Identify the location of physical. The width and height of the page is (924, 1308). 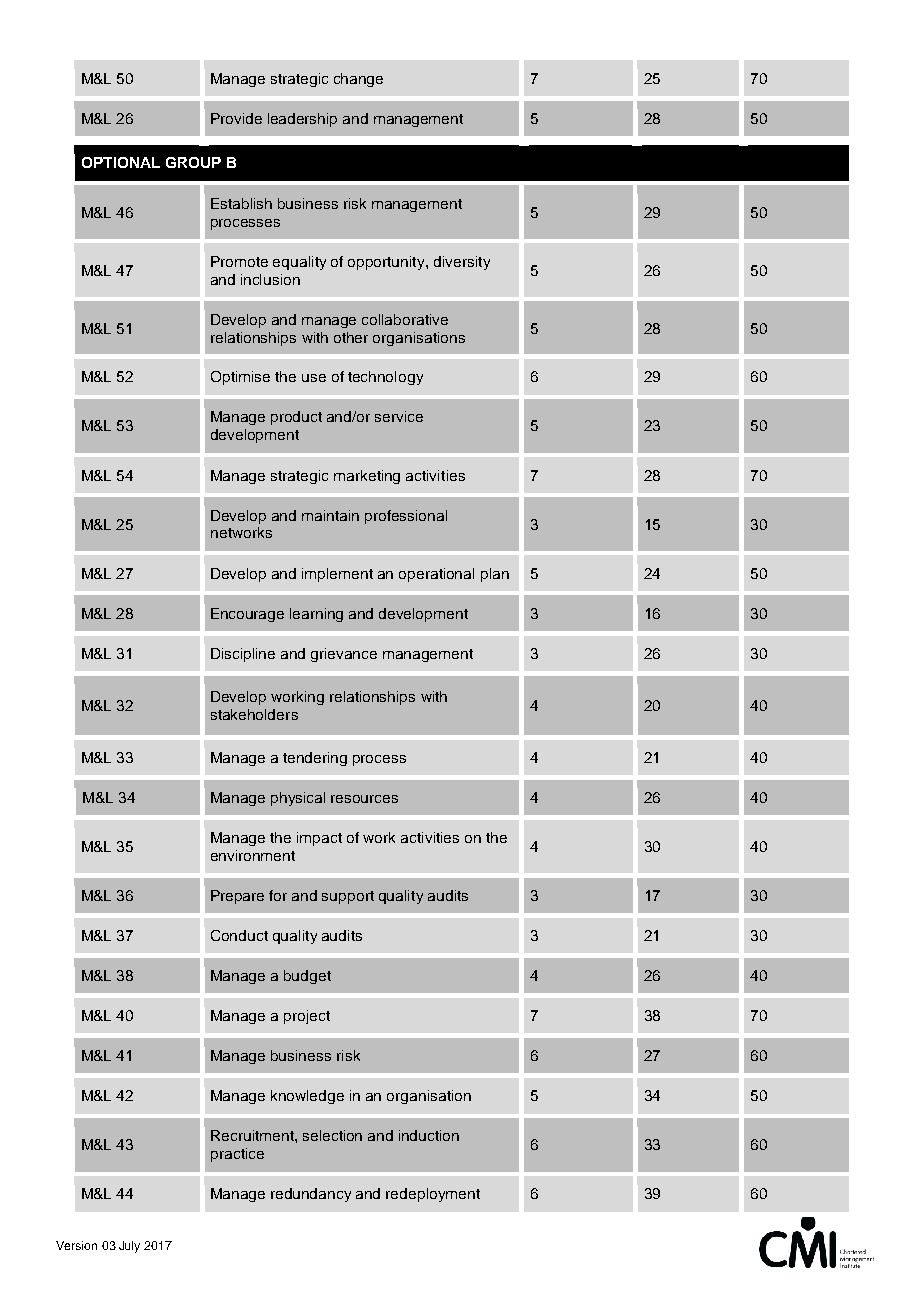
(298, 799).
